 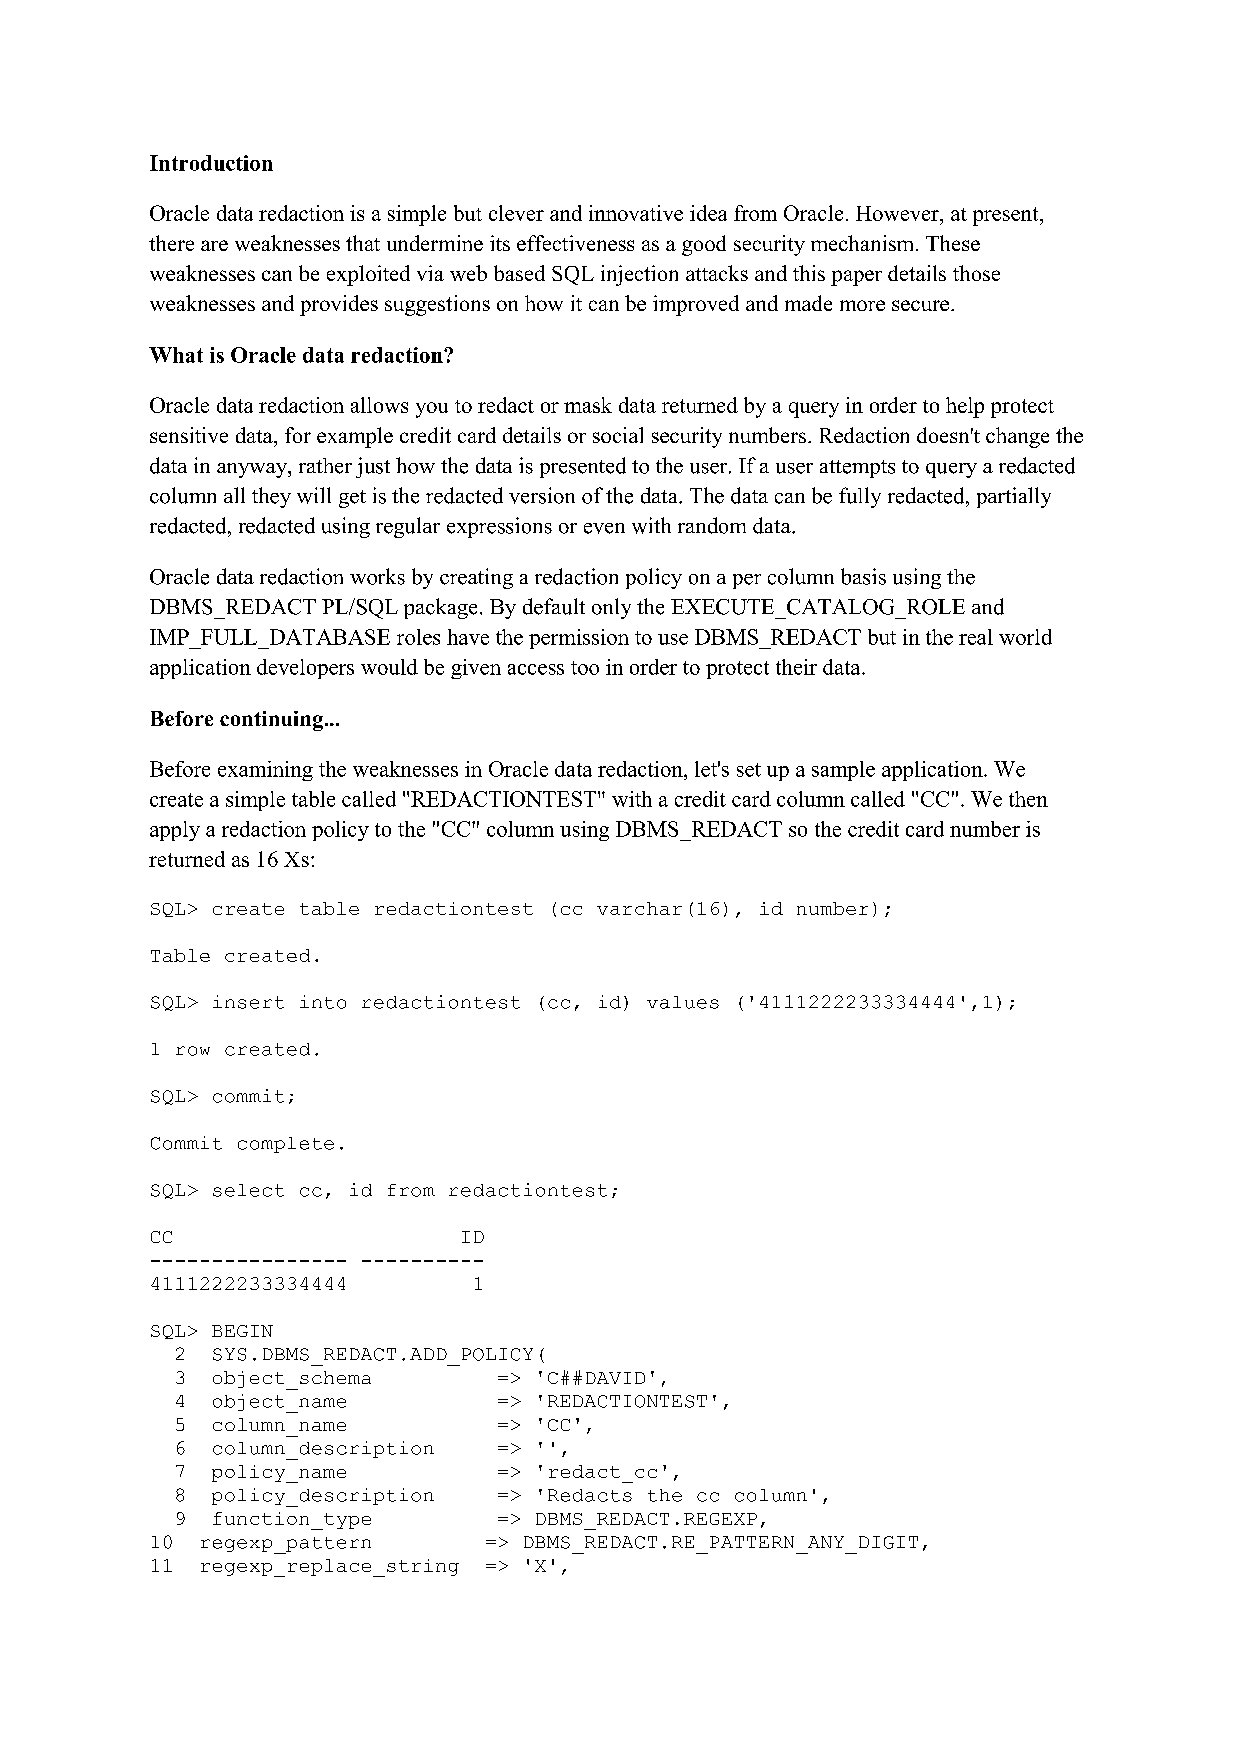 I want to click on innovative, so click(x=636, y=213).
